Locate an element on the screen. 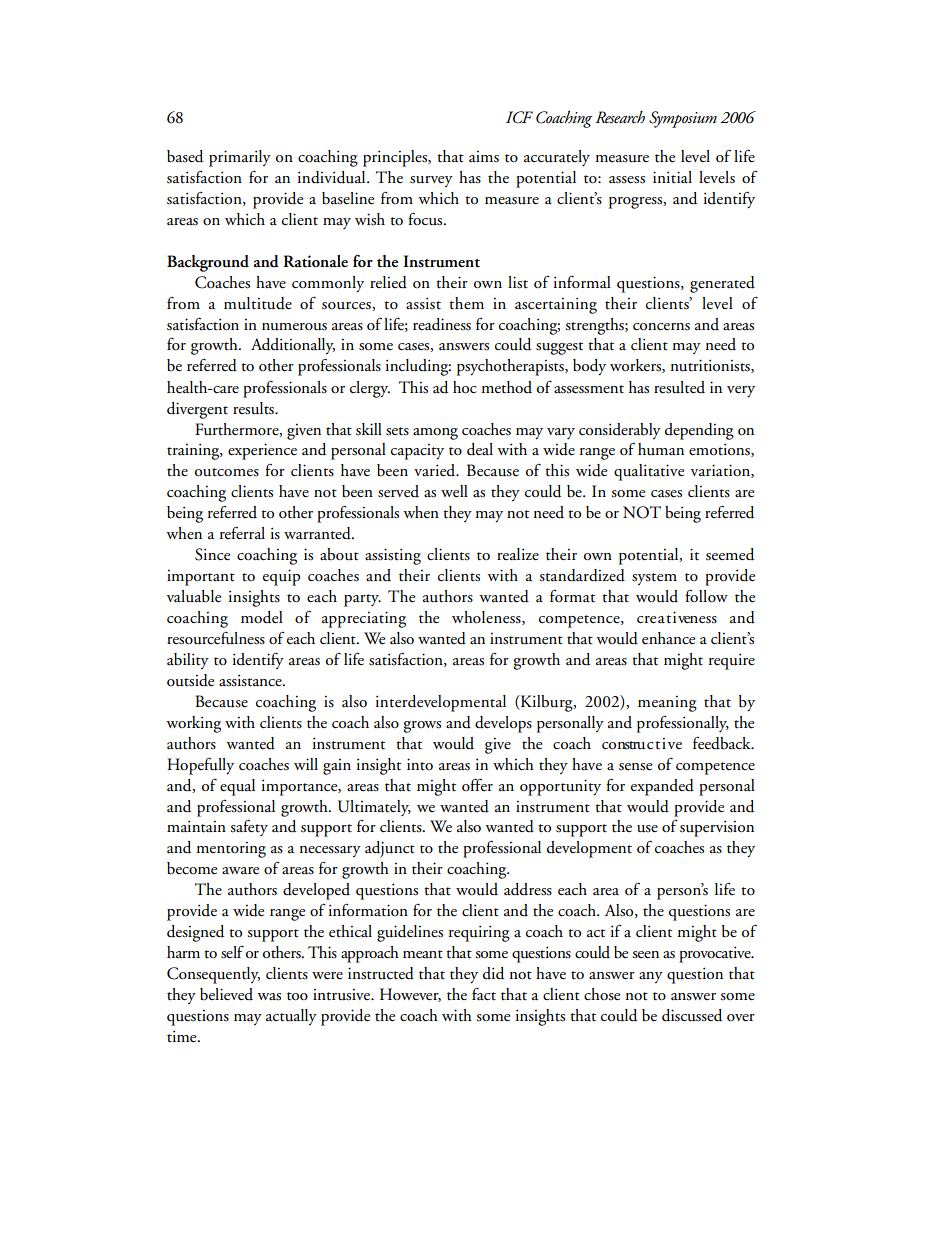  system is located at coordinates (654, 579).
